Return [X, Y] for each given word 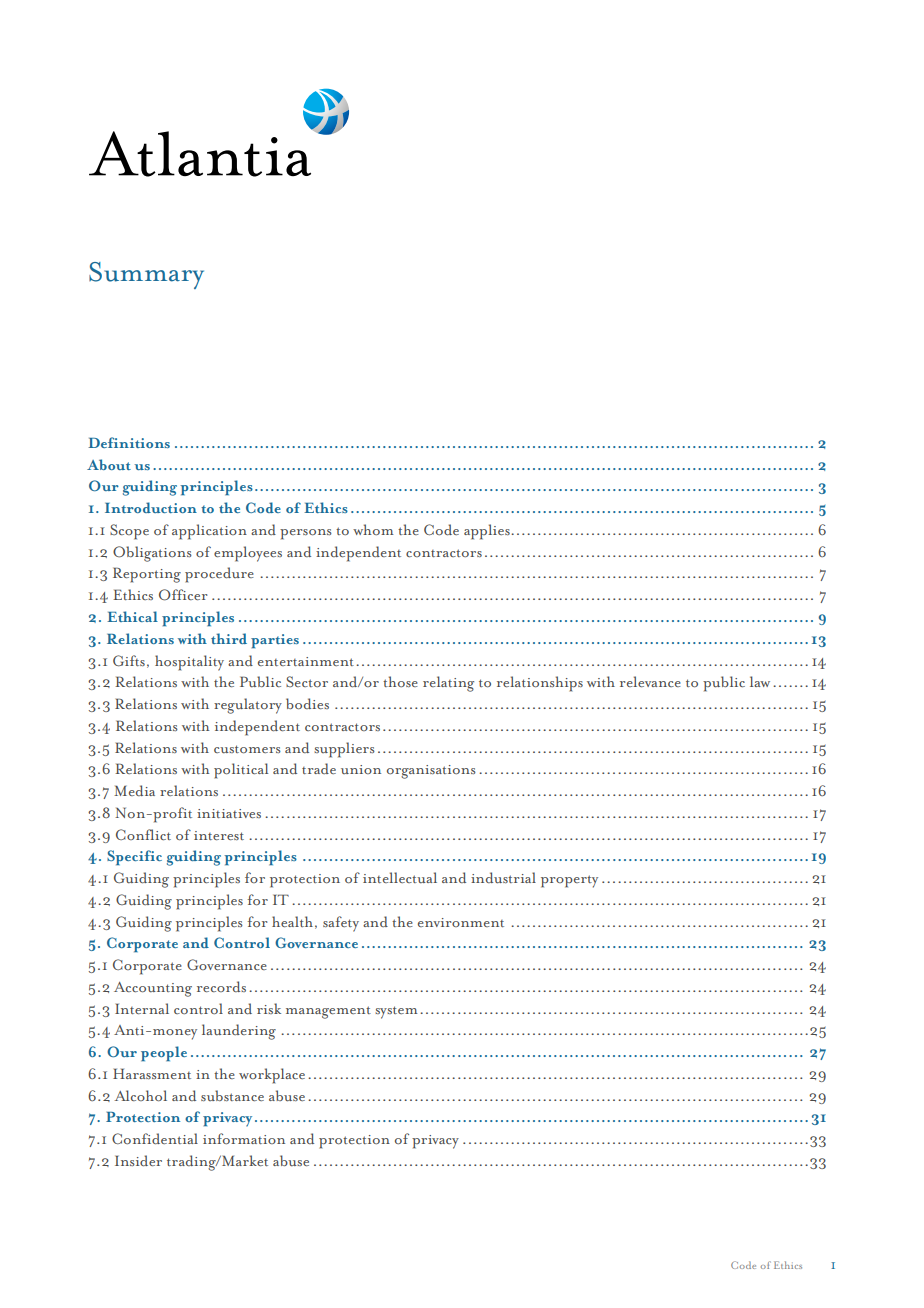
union [361, 769]
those [400, 681]
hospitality [189, 663]
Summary [146, 275]
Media [134, 790]
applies [488, 532]
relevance [650, 681]
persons [306, 534]
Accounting [153, 989]
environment [461, 922]
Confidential [155, 1139]
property [569, 881]
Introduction [151, 507]
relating [448, 684]
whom [373, 529]
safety [341, 924]
